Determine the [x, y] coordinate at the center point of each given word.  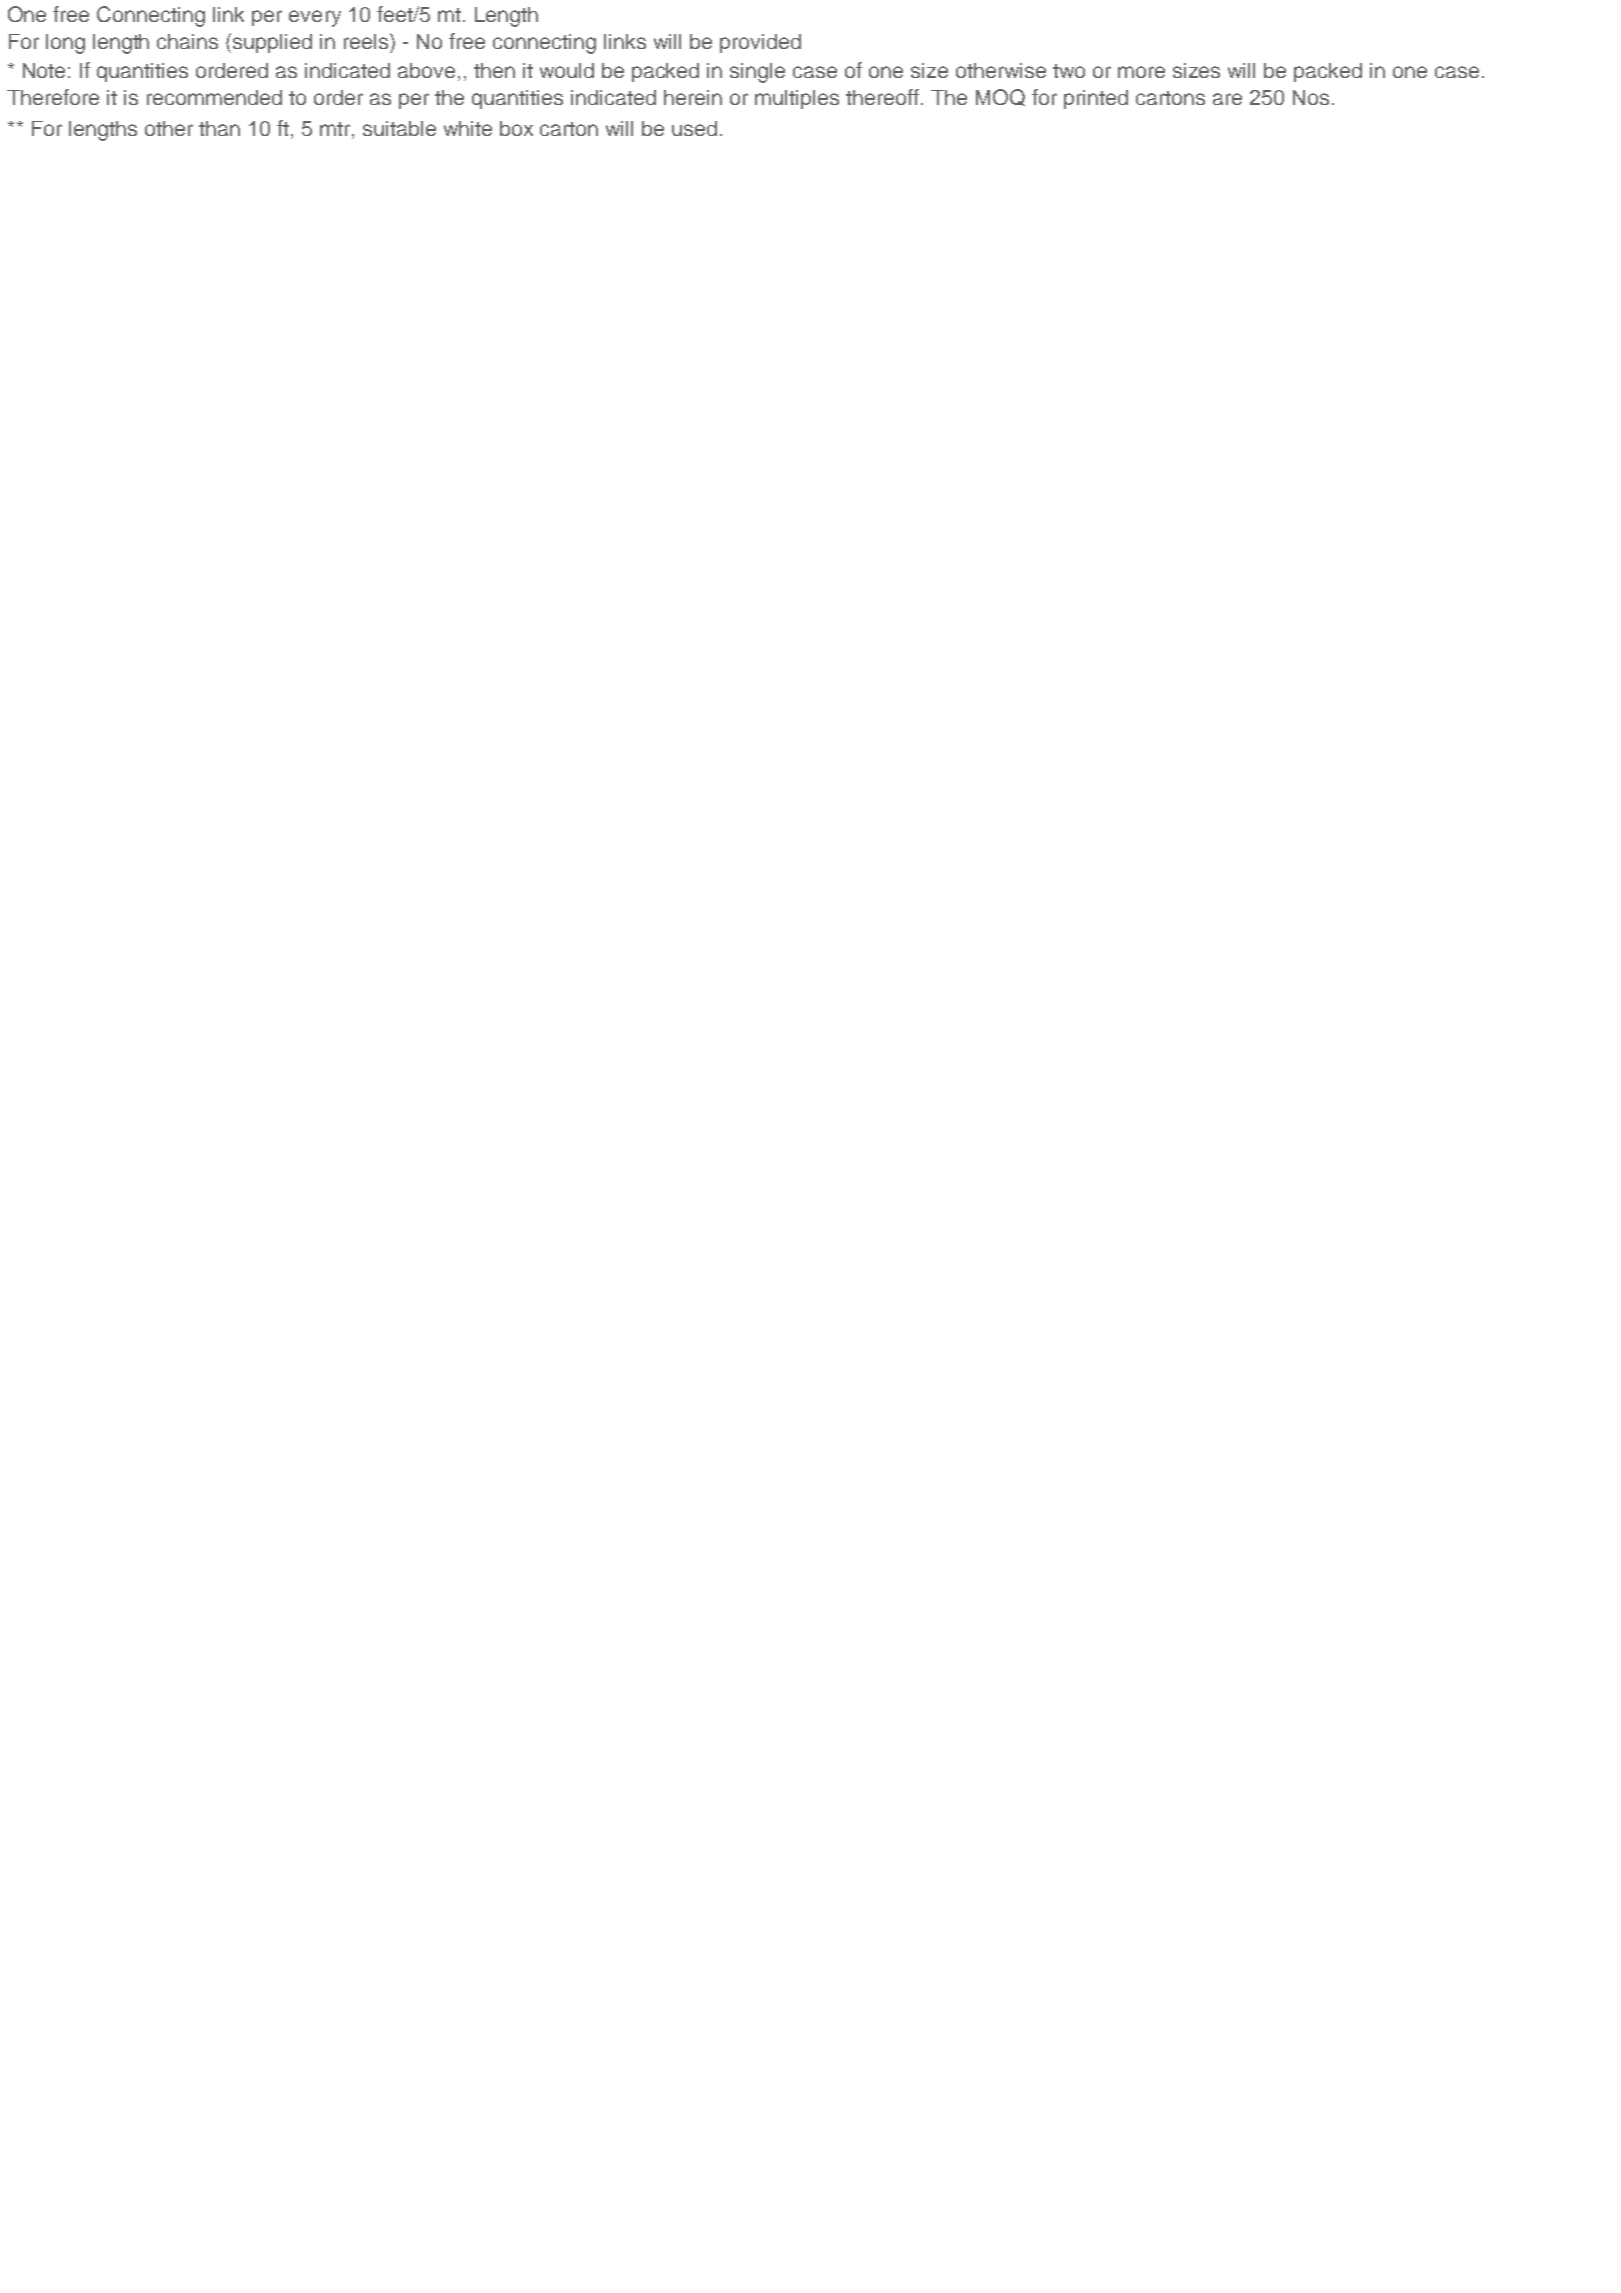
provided [760, 43]
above [426, 70]
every [315, 18]
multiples [797, 99]
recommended [214, 97]
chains [187, 41]
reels [367, 41]
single [757, 73]
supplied [272, 43]
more [1141, 72]
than [219, 128]
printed [1096, 99]
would [567, 70]
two [1069, 71]
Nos [1311, 97]
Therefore [53, 97]
